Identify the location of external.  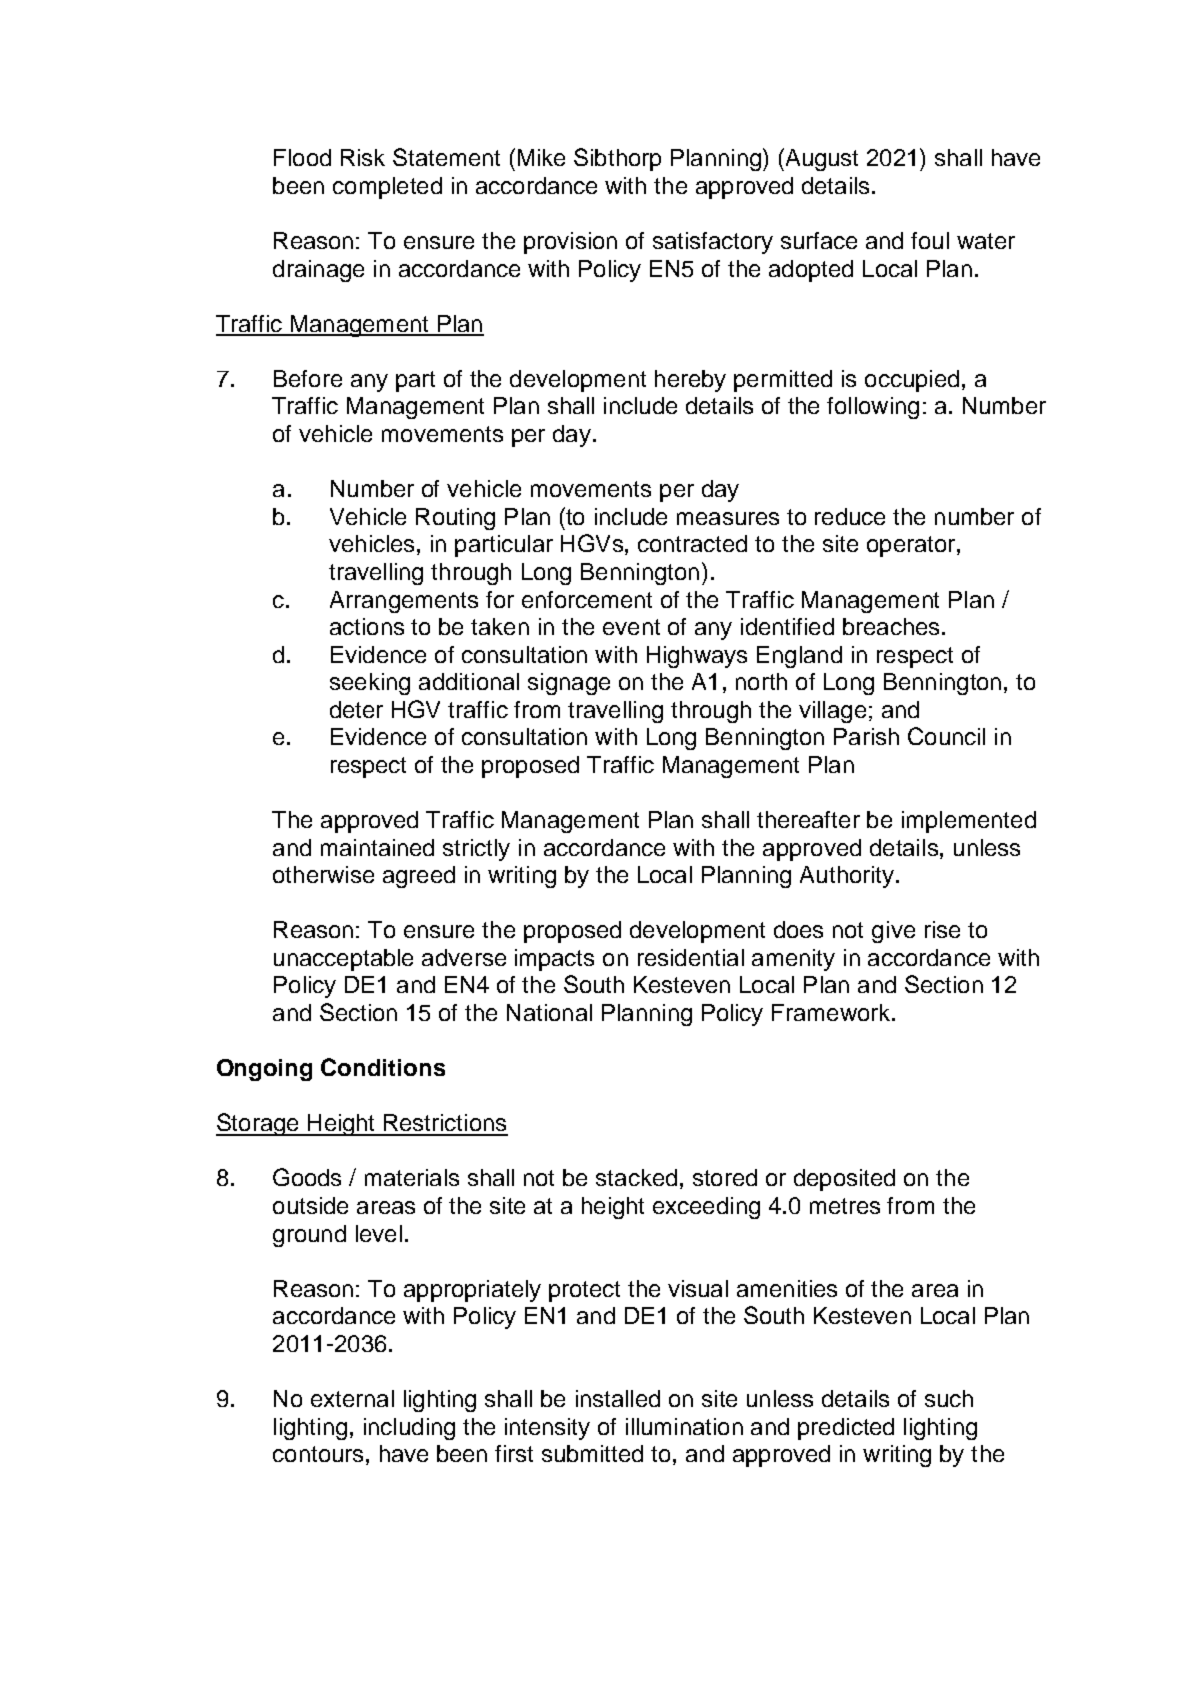
(352, 1398).
